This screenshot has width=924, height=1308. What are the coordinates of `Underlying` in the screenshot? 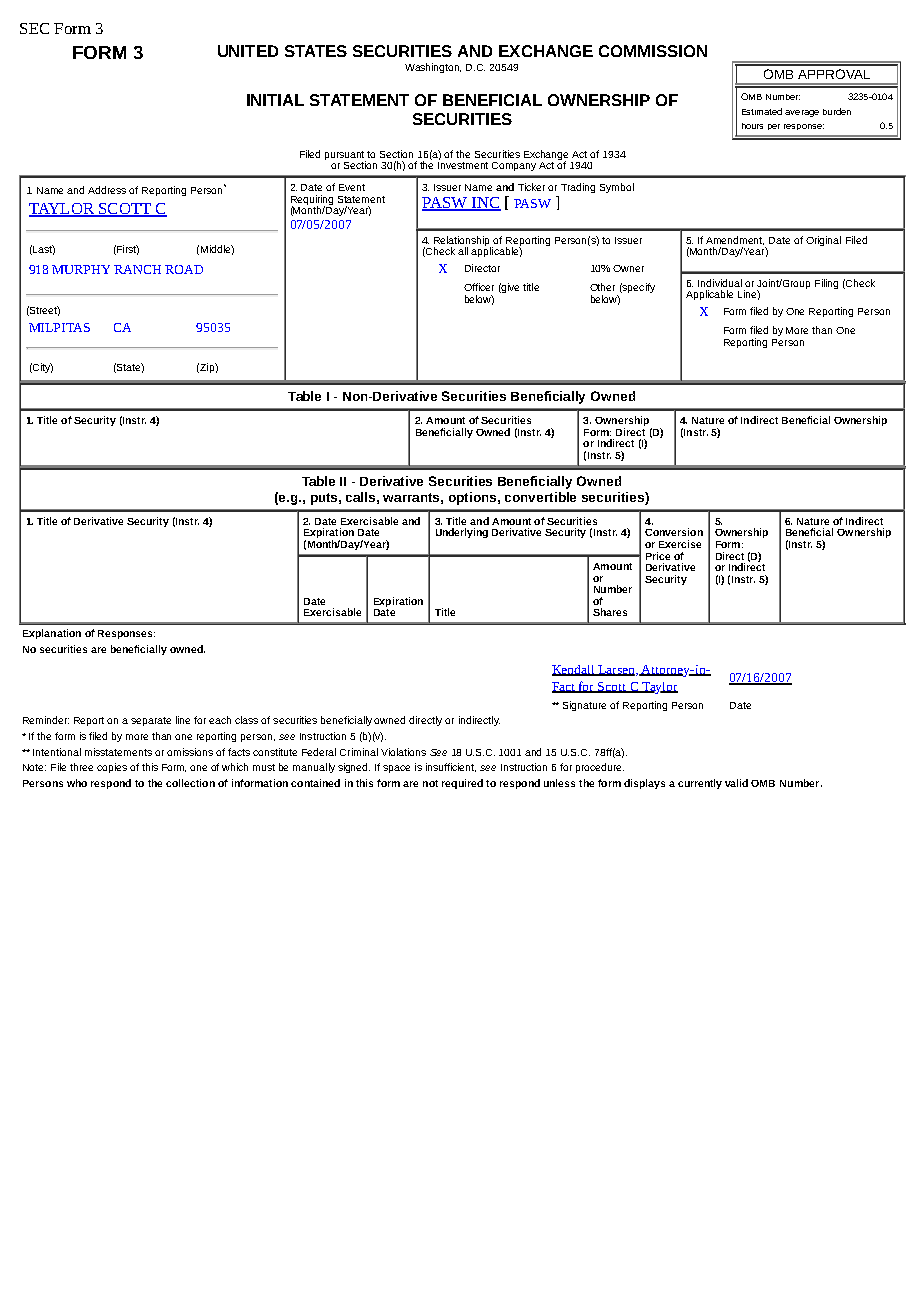 It's located at (462, 533).
